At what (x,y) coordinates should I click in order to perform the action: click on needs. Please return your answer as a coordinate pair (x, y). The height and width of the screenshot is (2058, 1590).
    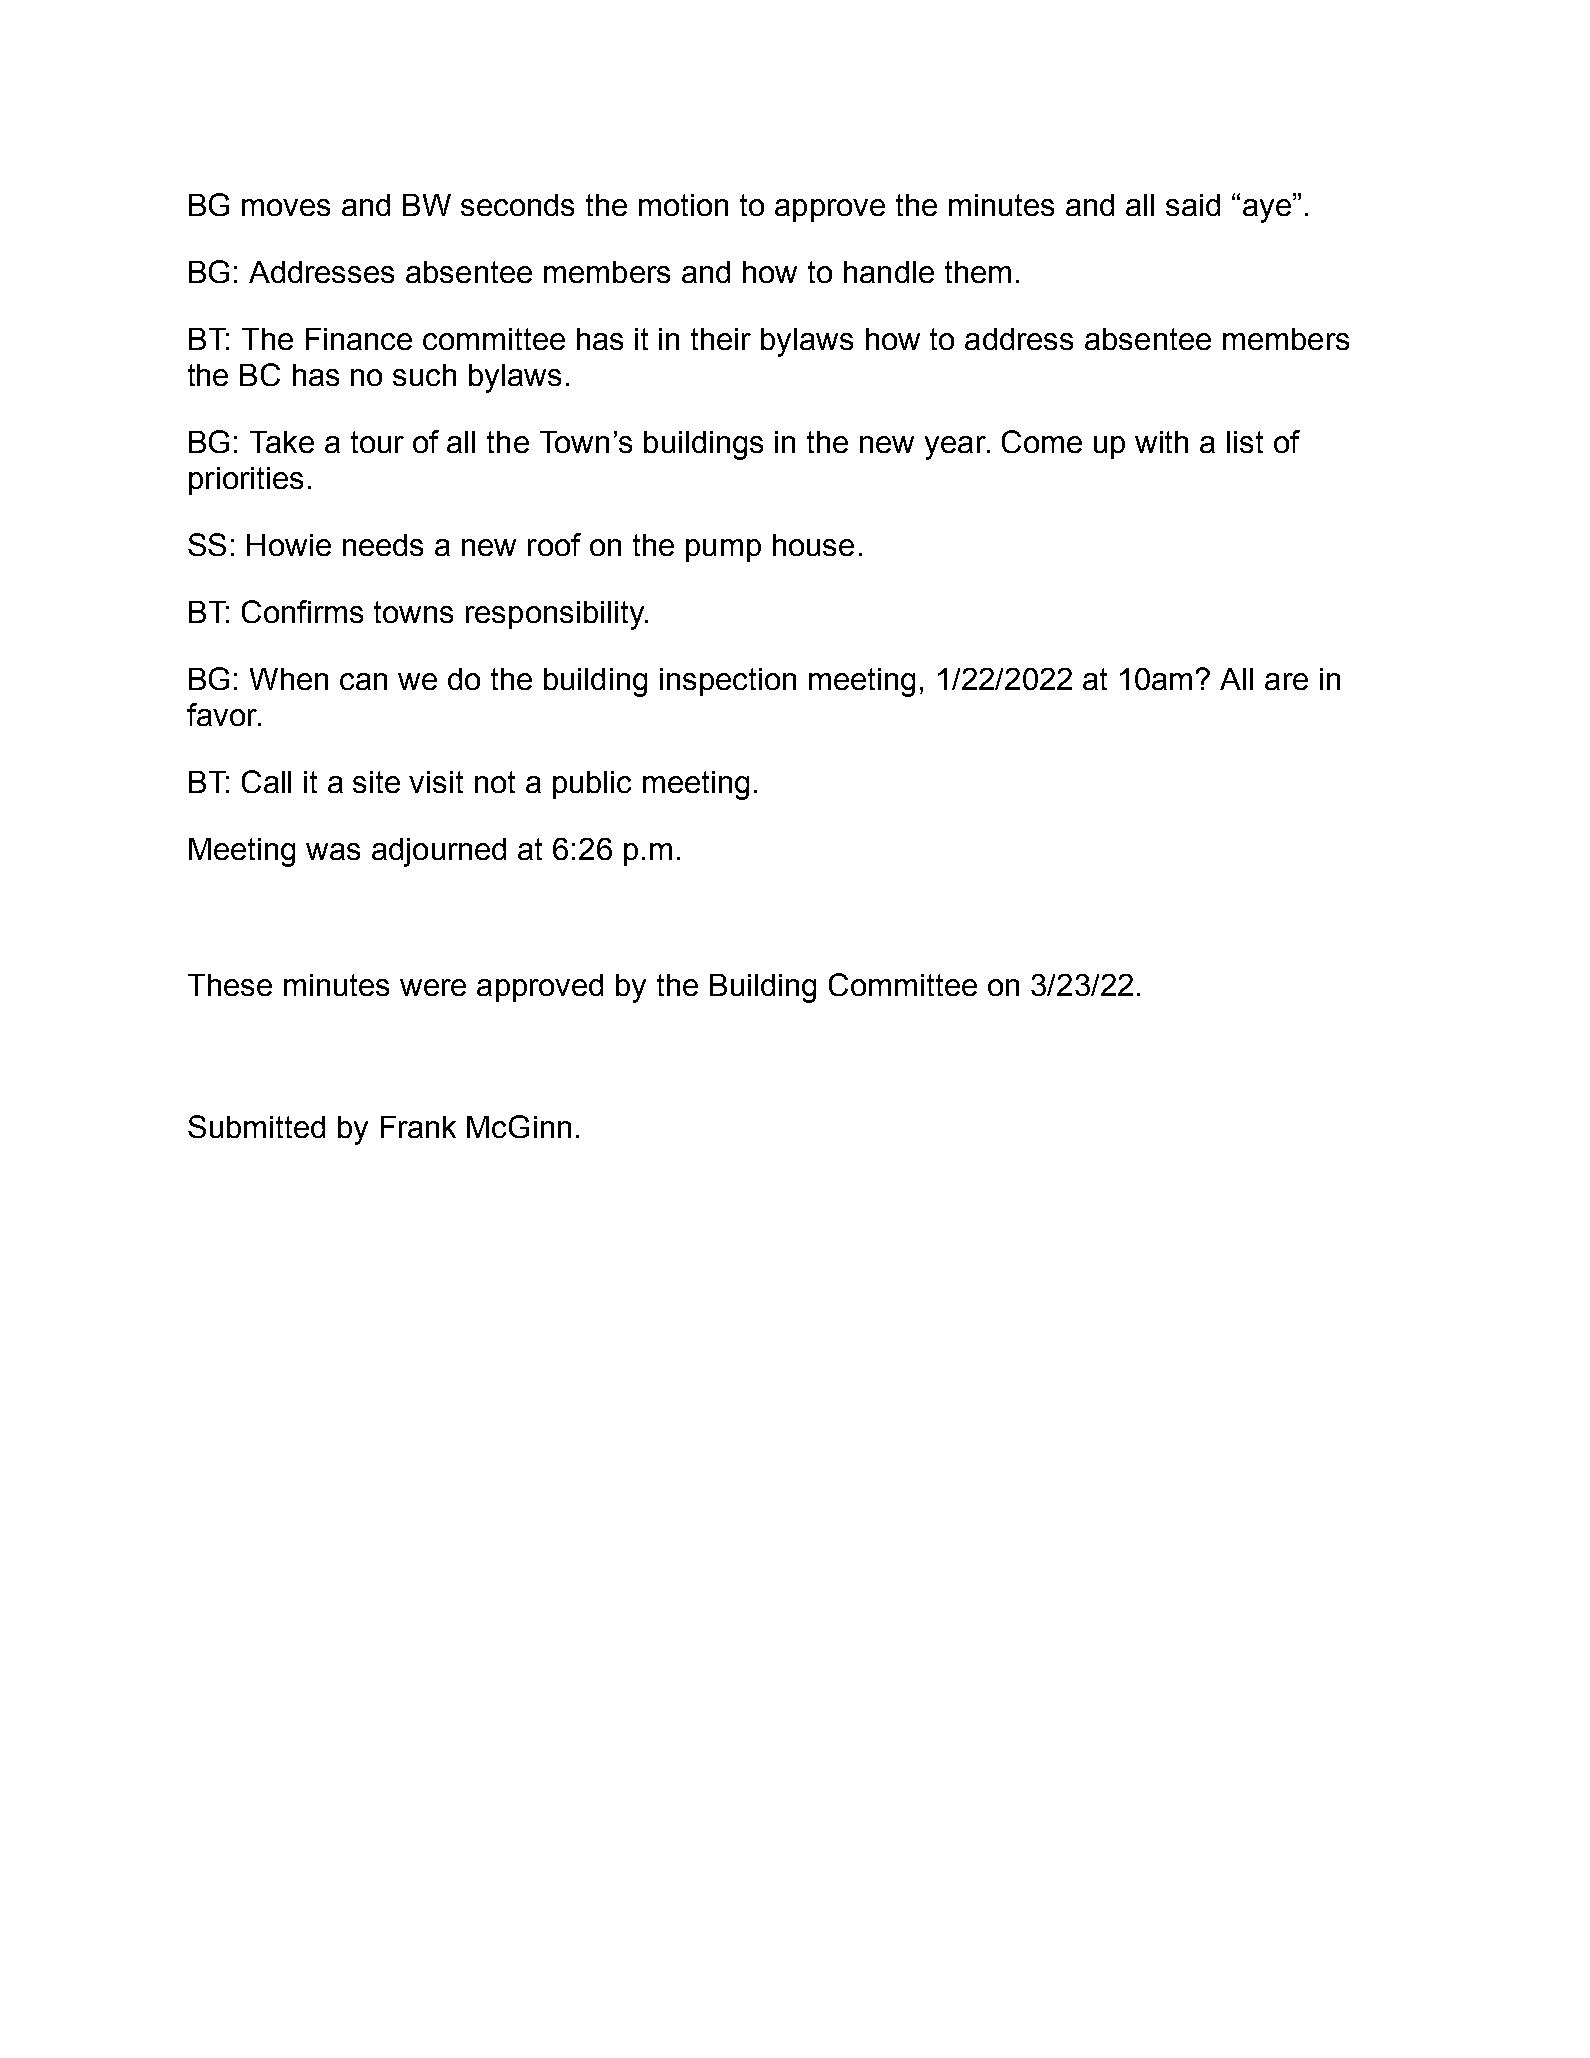
    Looking at the image, I should click on (383, 545).
